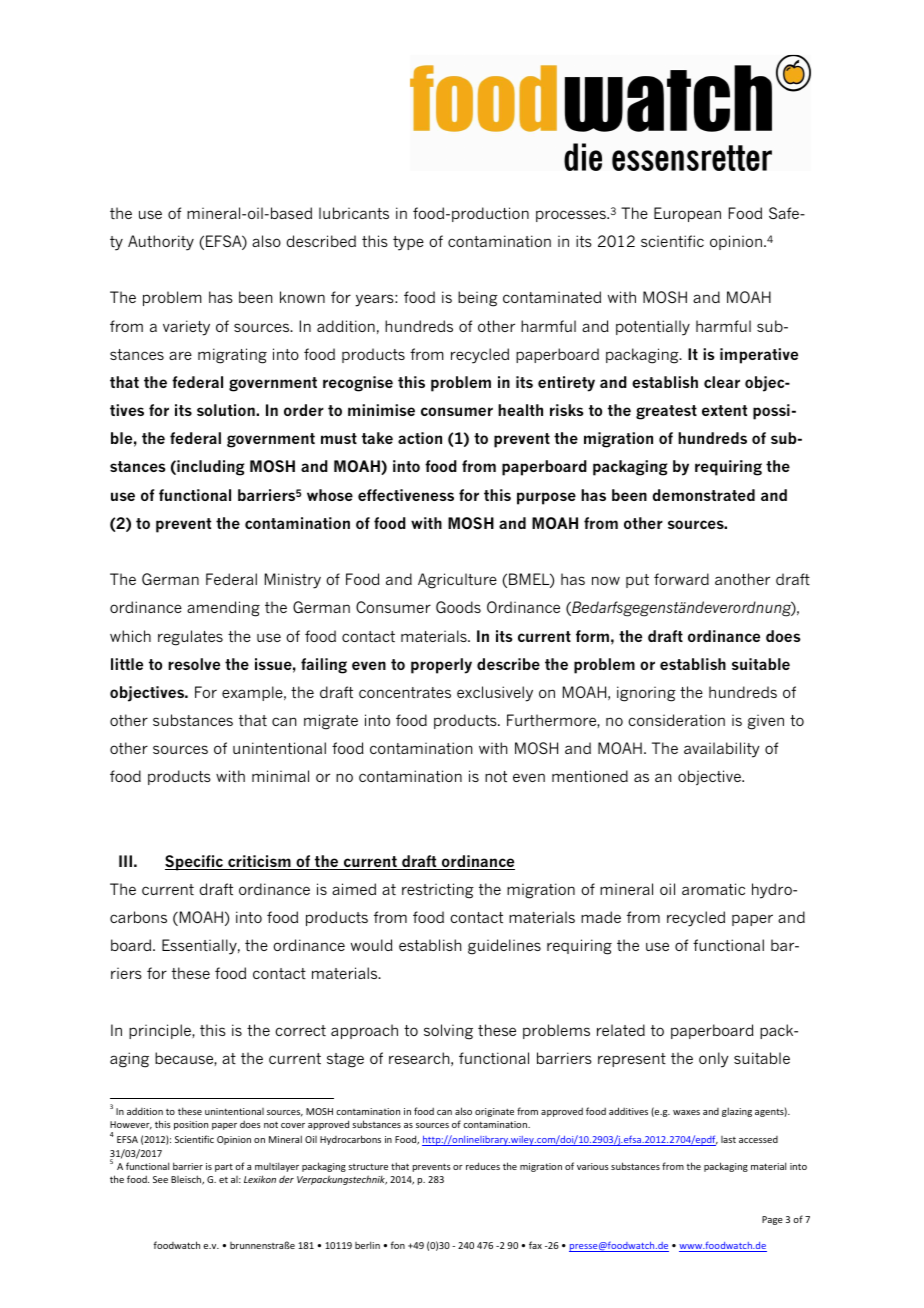 The width and height of the page is (924, 1308). What do you see at coordinates (224, 1167) in the page?
I see `part` at bounding box center [224, 1167].
